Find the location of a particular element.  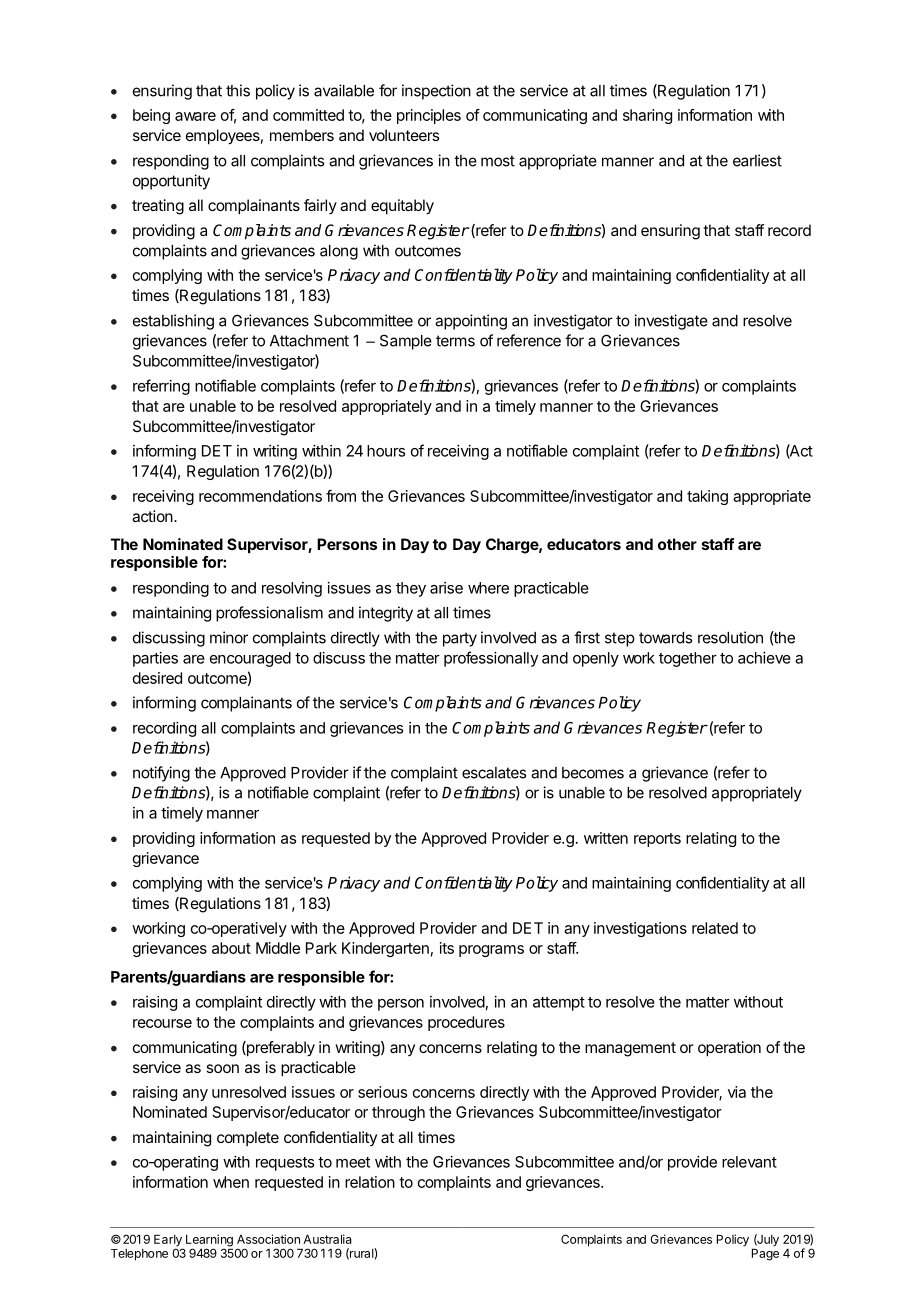

principles is located at coordinates (429, 116).
